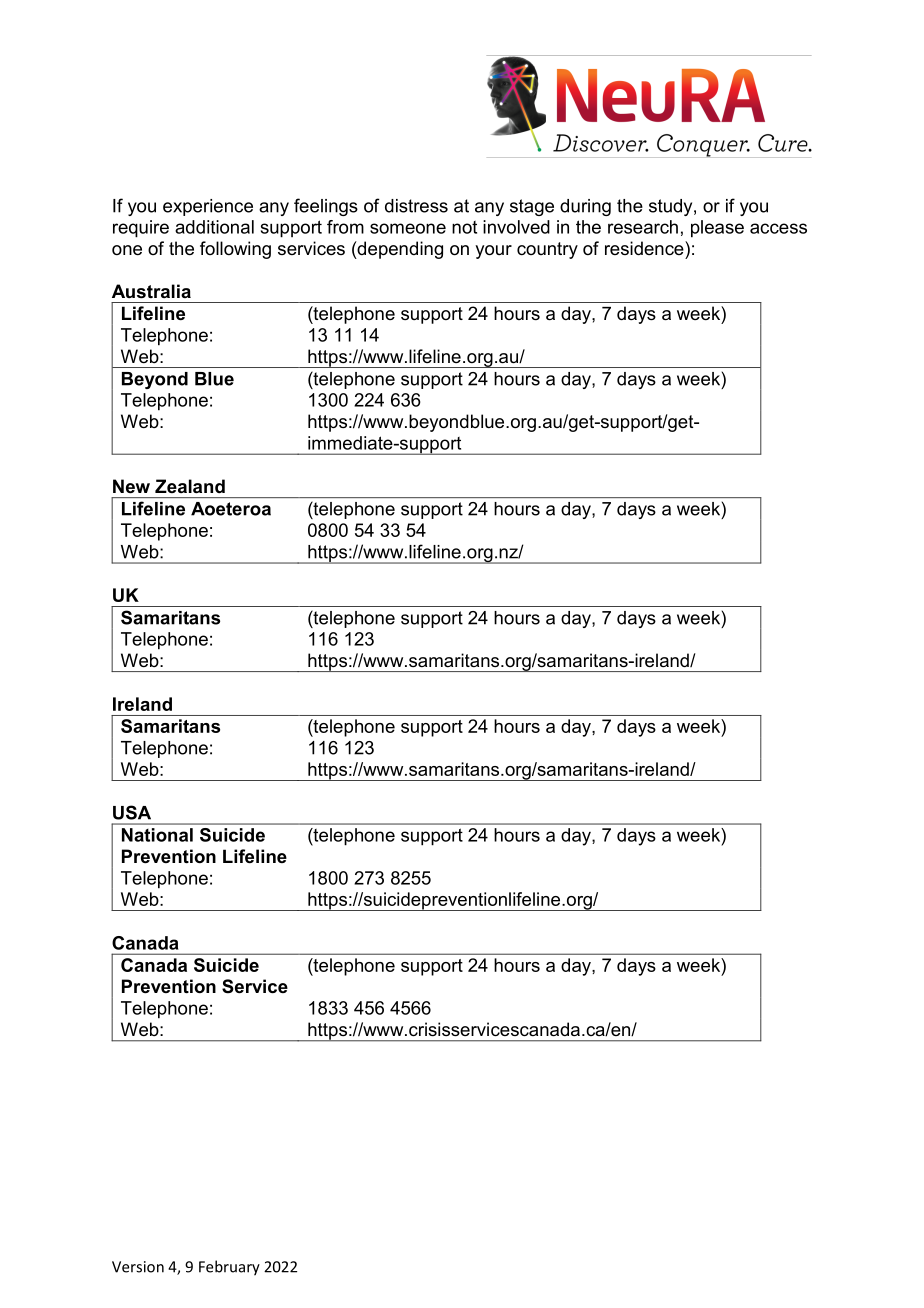 The width and height of the image is (924, 1308). Describe the element at coordinates (493, 252) in the image. I see `your` at that location.
